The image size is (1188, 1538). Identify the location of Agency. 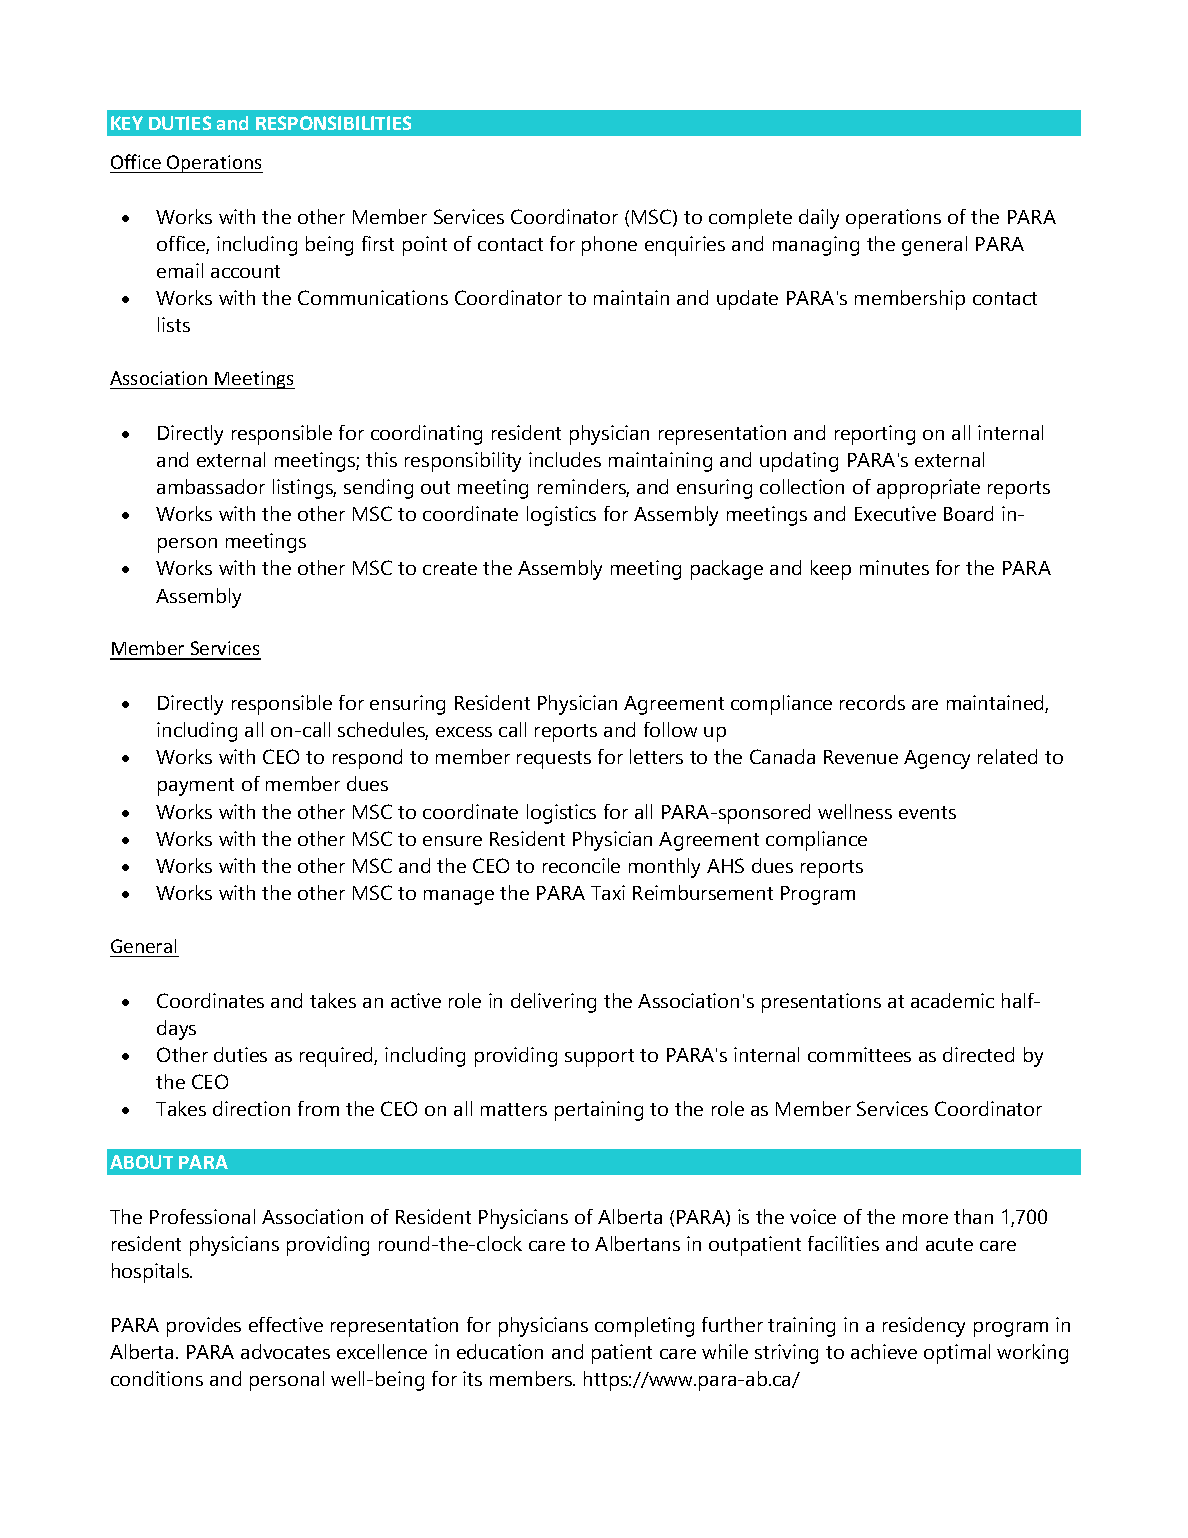
(937, 759).
